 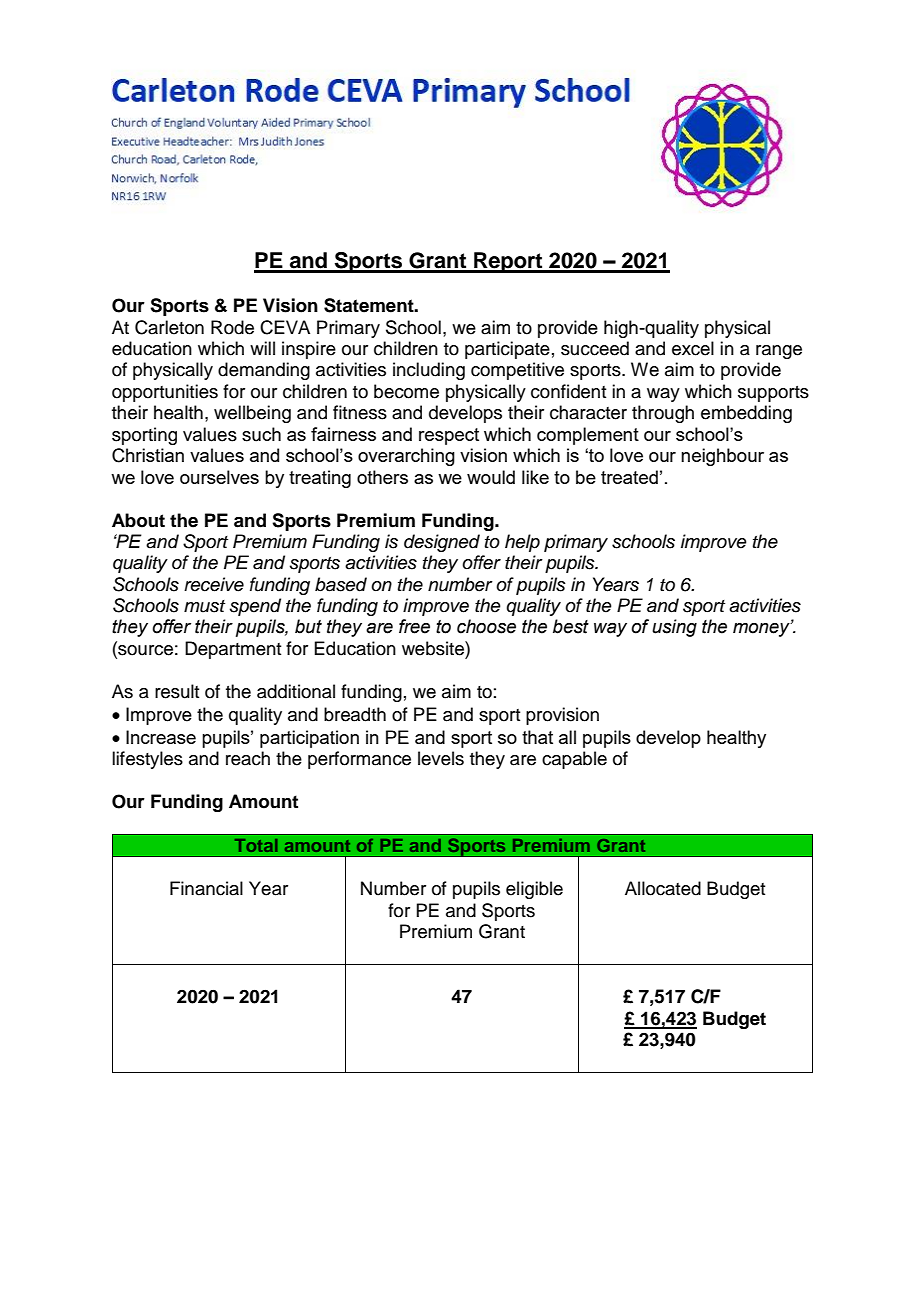 What do you see at coordinates (693, 348) in the image?
I see `excel` at bounding box center [693, 348].
